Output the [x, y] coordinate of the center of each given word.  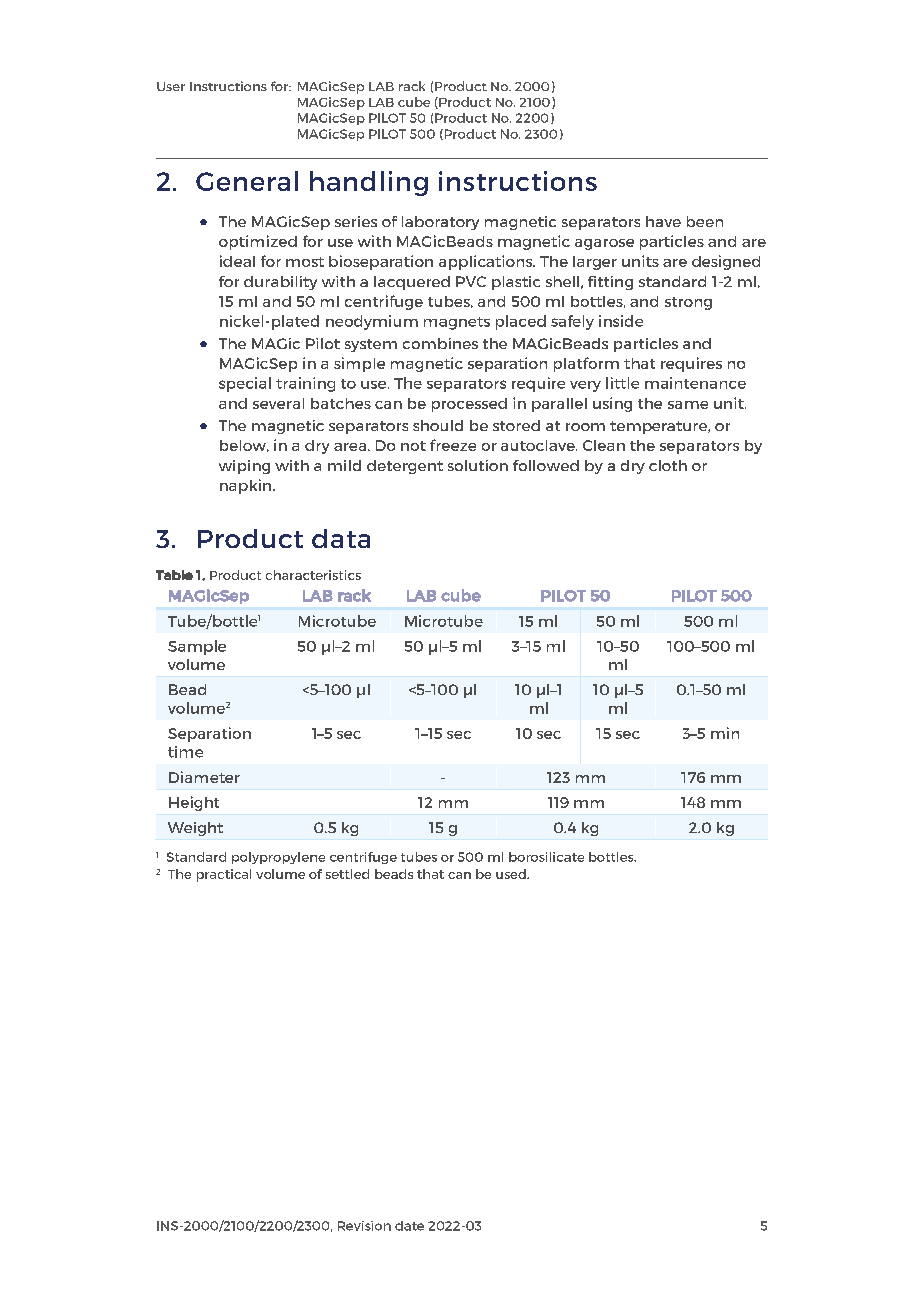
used [512, 874]
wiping [244, 467]
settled [347, 874]
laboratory [440, 223]
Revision [364, 1226]
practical [224, 875]
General [247, 181]
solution [478, 465]
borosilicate [546, 857]
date [409, 1226]
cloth [668, 465]
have [663, 221]
